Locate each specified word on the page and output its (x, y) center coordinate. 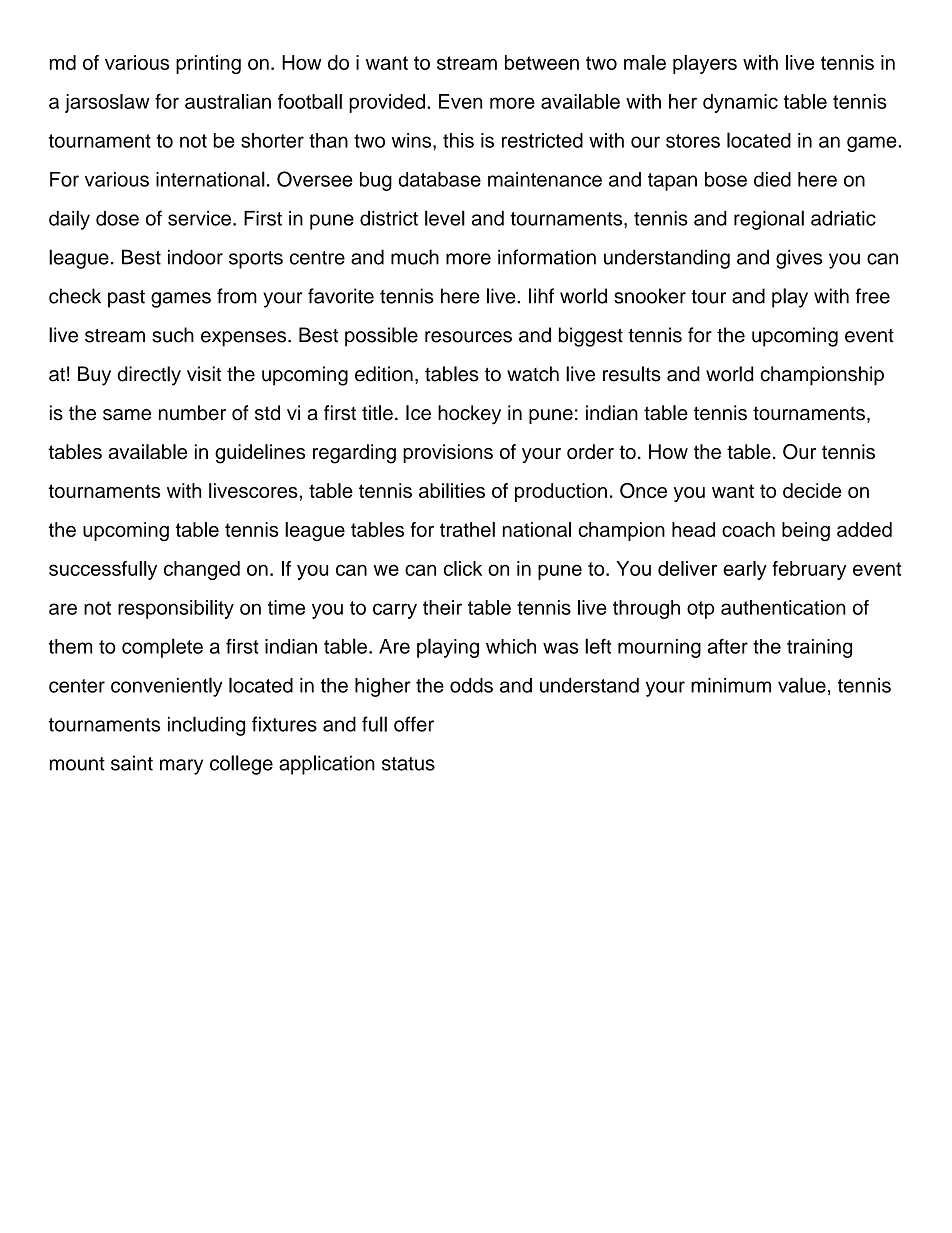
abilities (452, 490)
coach (748, 529)
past (126, 299)
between (542, 62)
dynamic (740, 103)
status (408, 764)
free (872, 296)
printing (208, 64)
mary (181, 767)
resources (468, 337)
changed (202, 570)
